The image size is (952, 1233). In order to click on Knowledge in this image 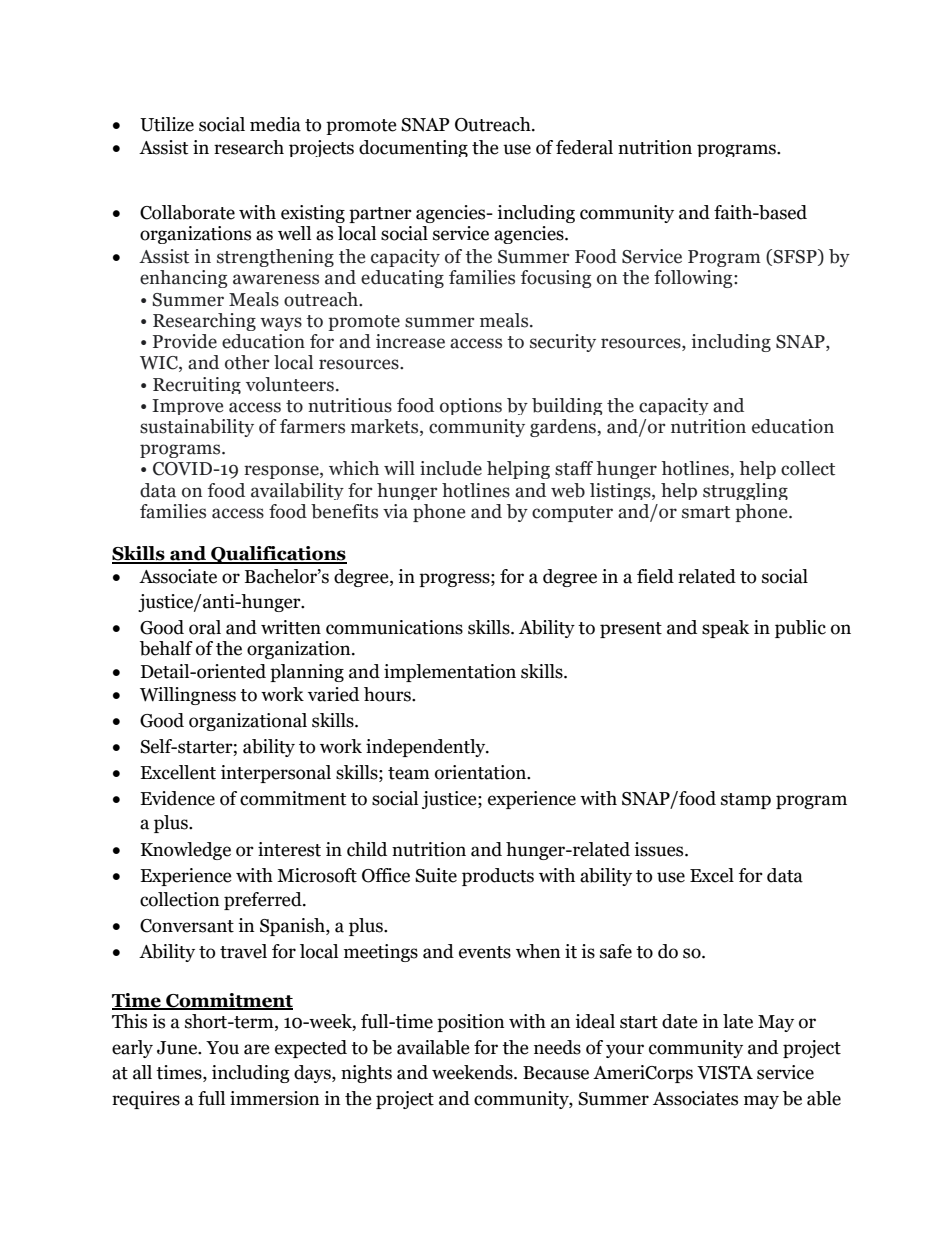, I will do `click(186, 851)`.
